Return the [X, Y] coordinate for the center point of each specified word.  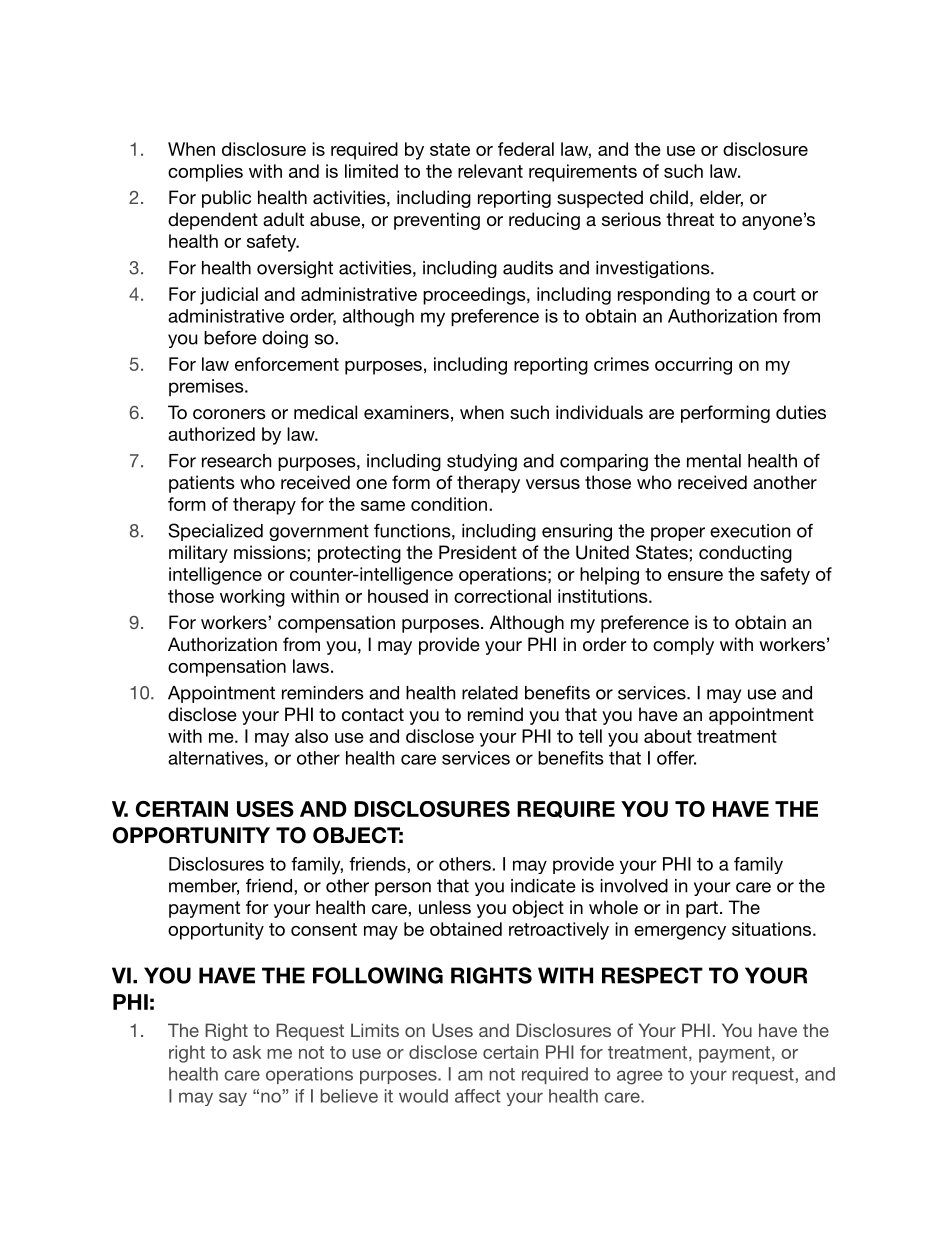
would [423, 1096]
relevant [490, 171]
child [669, 197]
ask [247, 1052]
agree [639, 1077]
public [226, 199]
